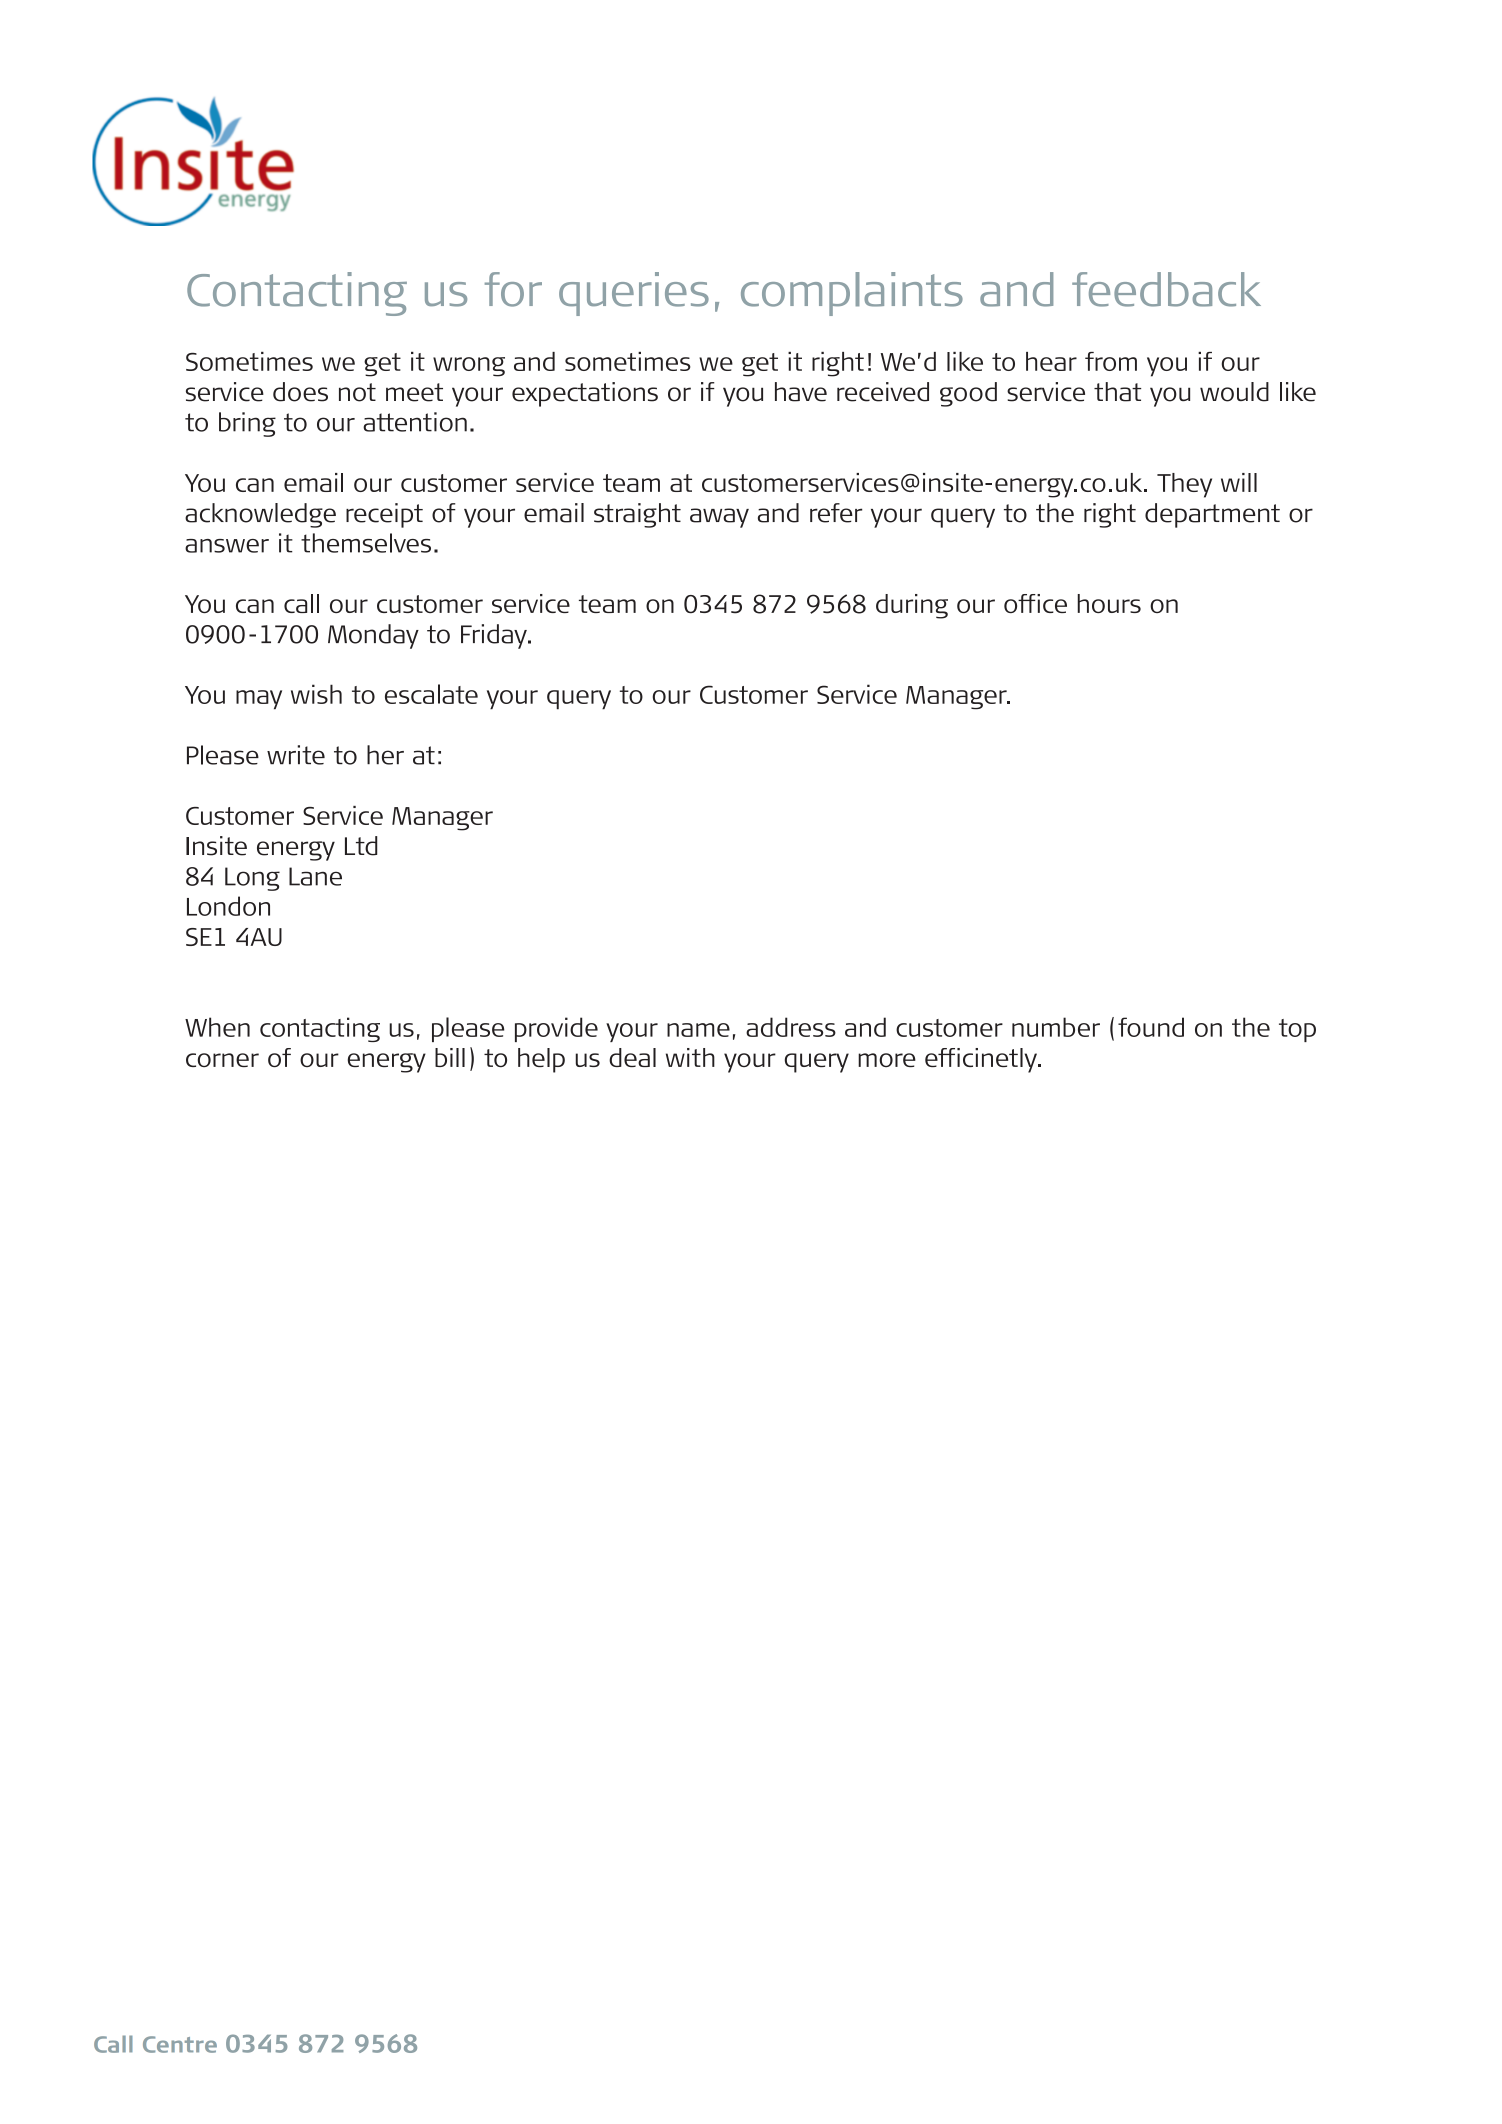  I want to click on When, so click(217, 1027).
